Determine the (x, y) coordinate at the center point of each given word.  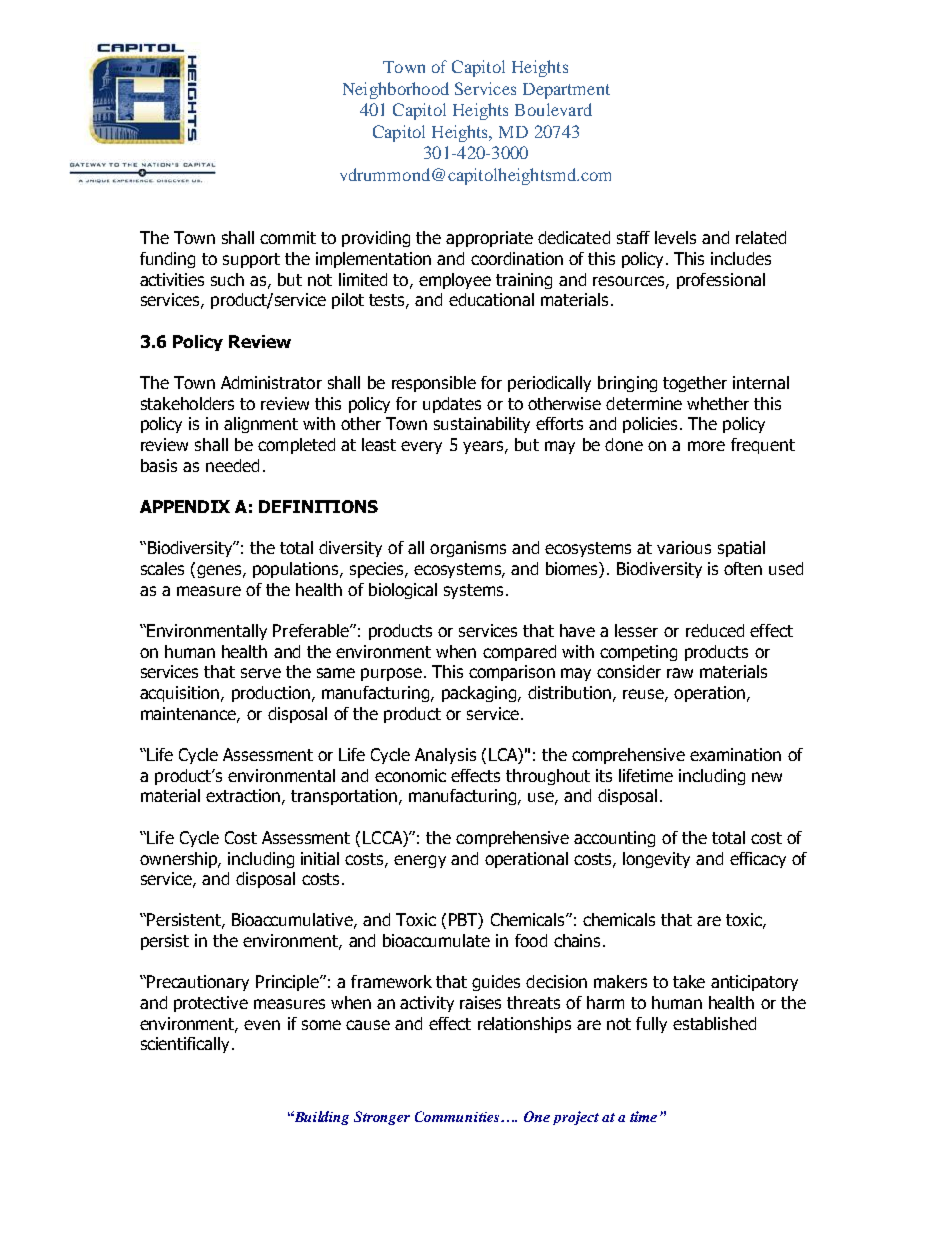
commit (288, 237)
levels (675, 237)
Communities (458, 1116)
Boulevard (553, 109)
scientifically (187, 1045)
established (714, 1023)
